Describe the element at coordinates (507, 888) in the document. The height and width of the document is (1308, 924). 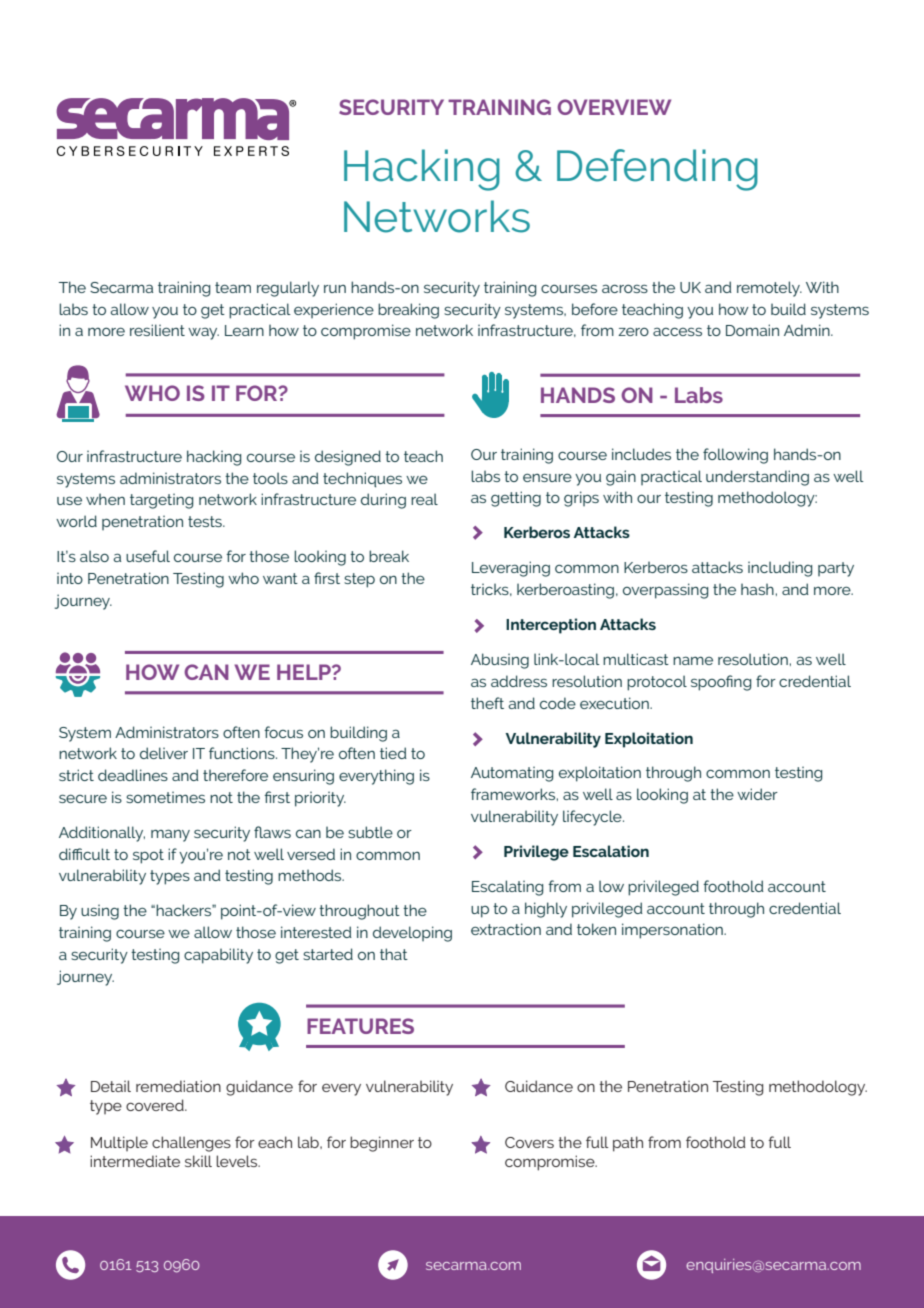
I see `Escalating` at that location.
